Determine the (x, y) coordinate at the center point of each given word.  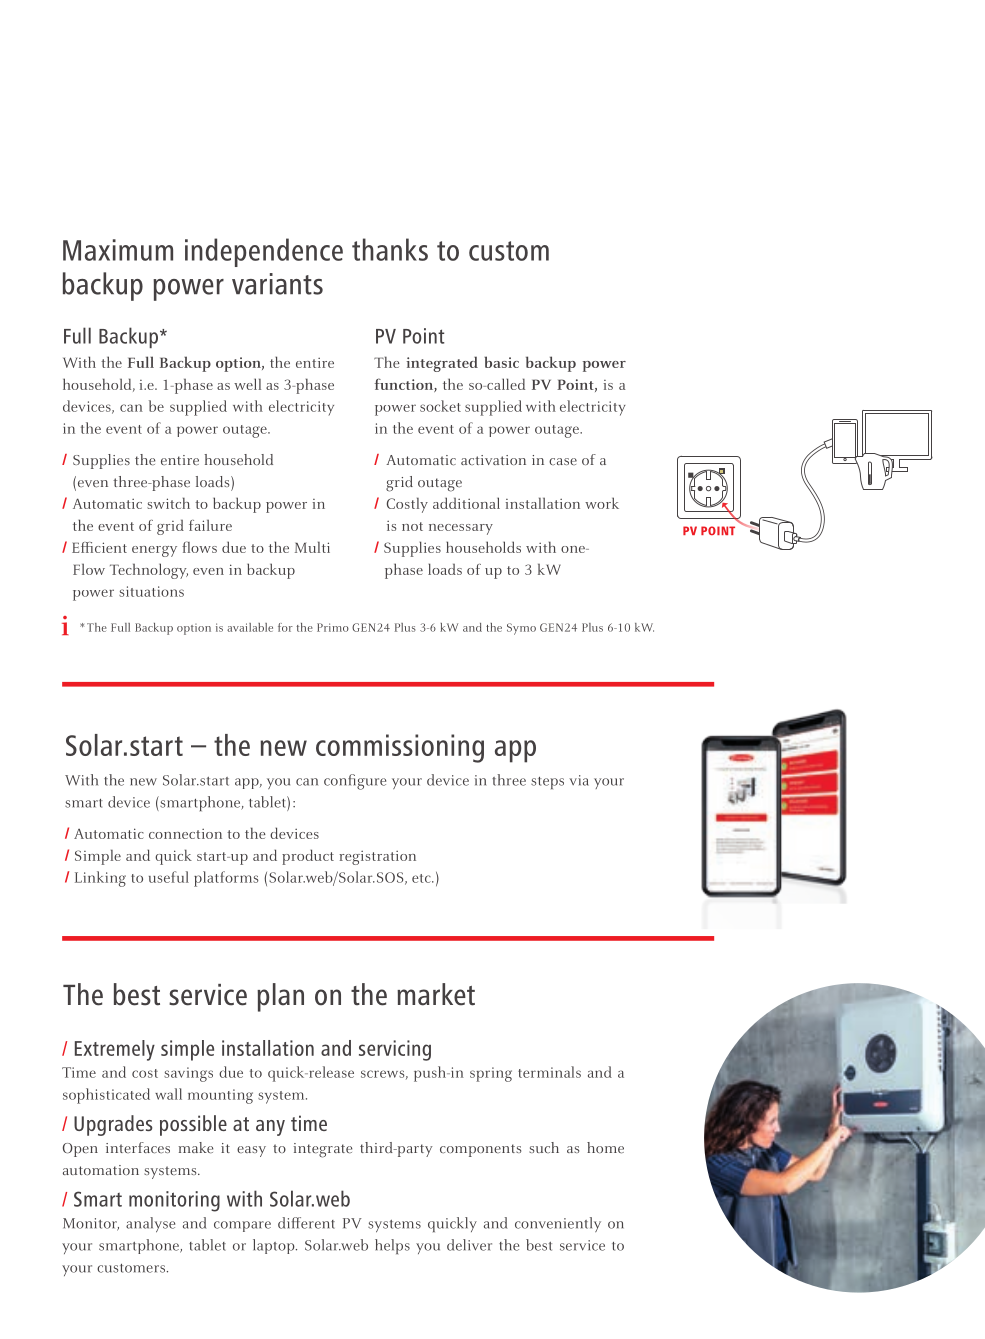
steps (547, 783)
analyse (150, 1224)
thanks (390, 249)
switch (168, 503)
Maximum (118, 250)
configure (355, 782)
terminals (549, 1072)
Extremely (115, 1050)
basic (501, 362)
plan (280, 997)
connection (185, 834)
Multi (312, 547)
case (563, 461)
